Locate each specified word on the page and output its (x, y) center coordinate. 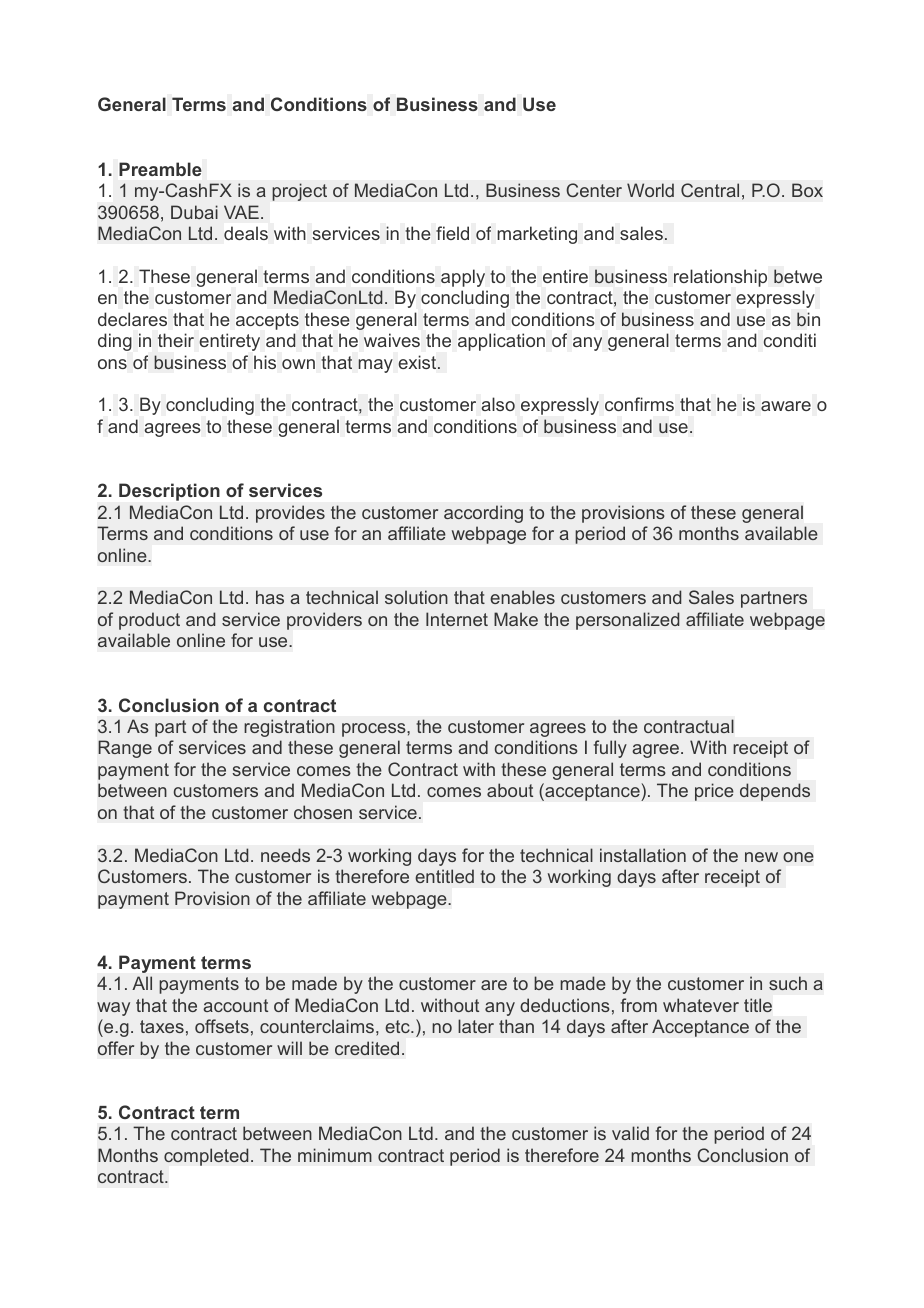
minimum (335, 1155)
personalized (628, 621)
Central (710, 190)
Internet (457, 619)
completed (206, 1157)
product (149, 621)
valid (630, 1133)
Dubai (194, 212)
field (452, 233)
